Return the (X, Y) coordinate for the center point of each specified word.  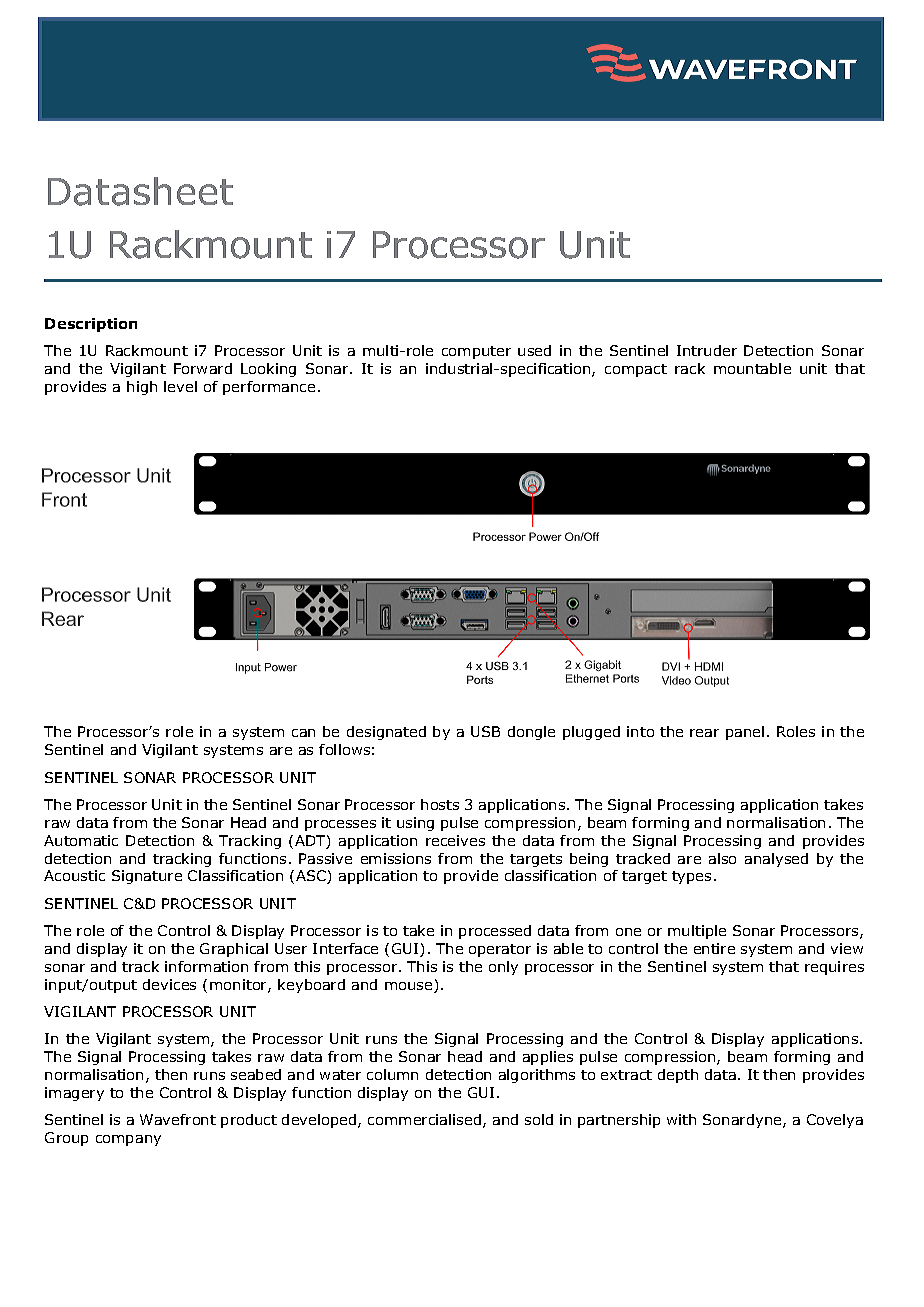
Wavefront (178, 1119)
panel (745, 733)
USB (485, 731)
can (303, 733)
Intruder (707, 350)
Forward (203, 368)
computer (476, 352)
